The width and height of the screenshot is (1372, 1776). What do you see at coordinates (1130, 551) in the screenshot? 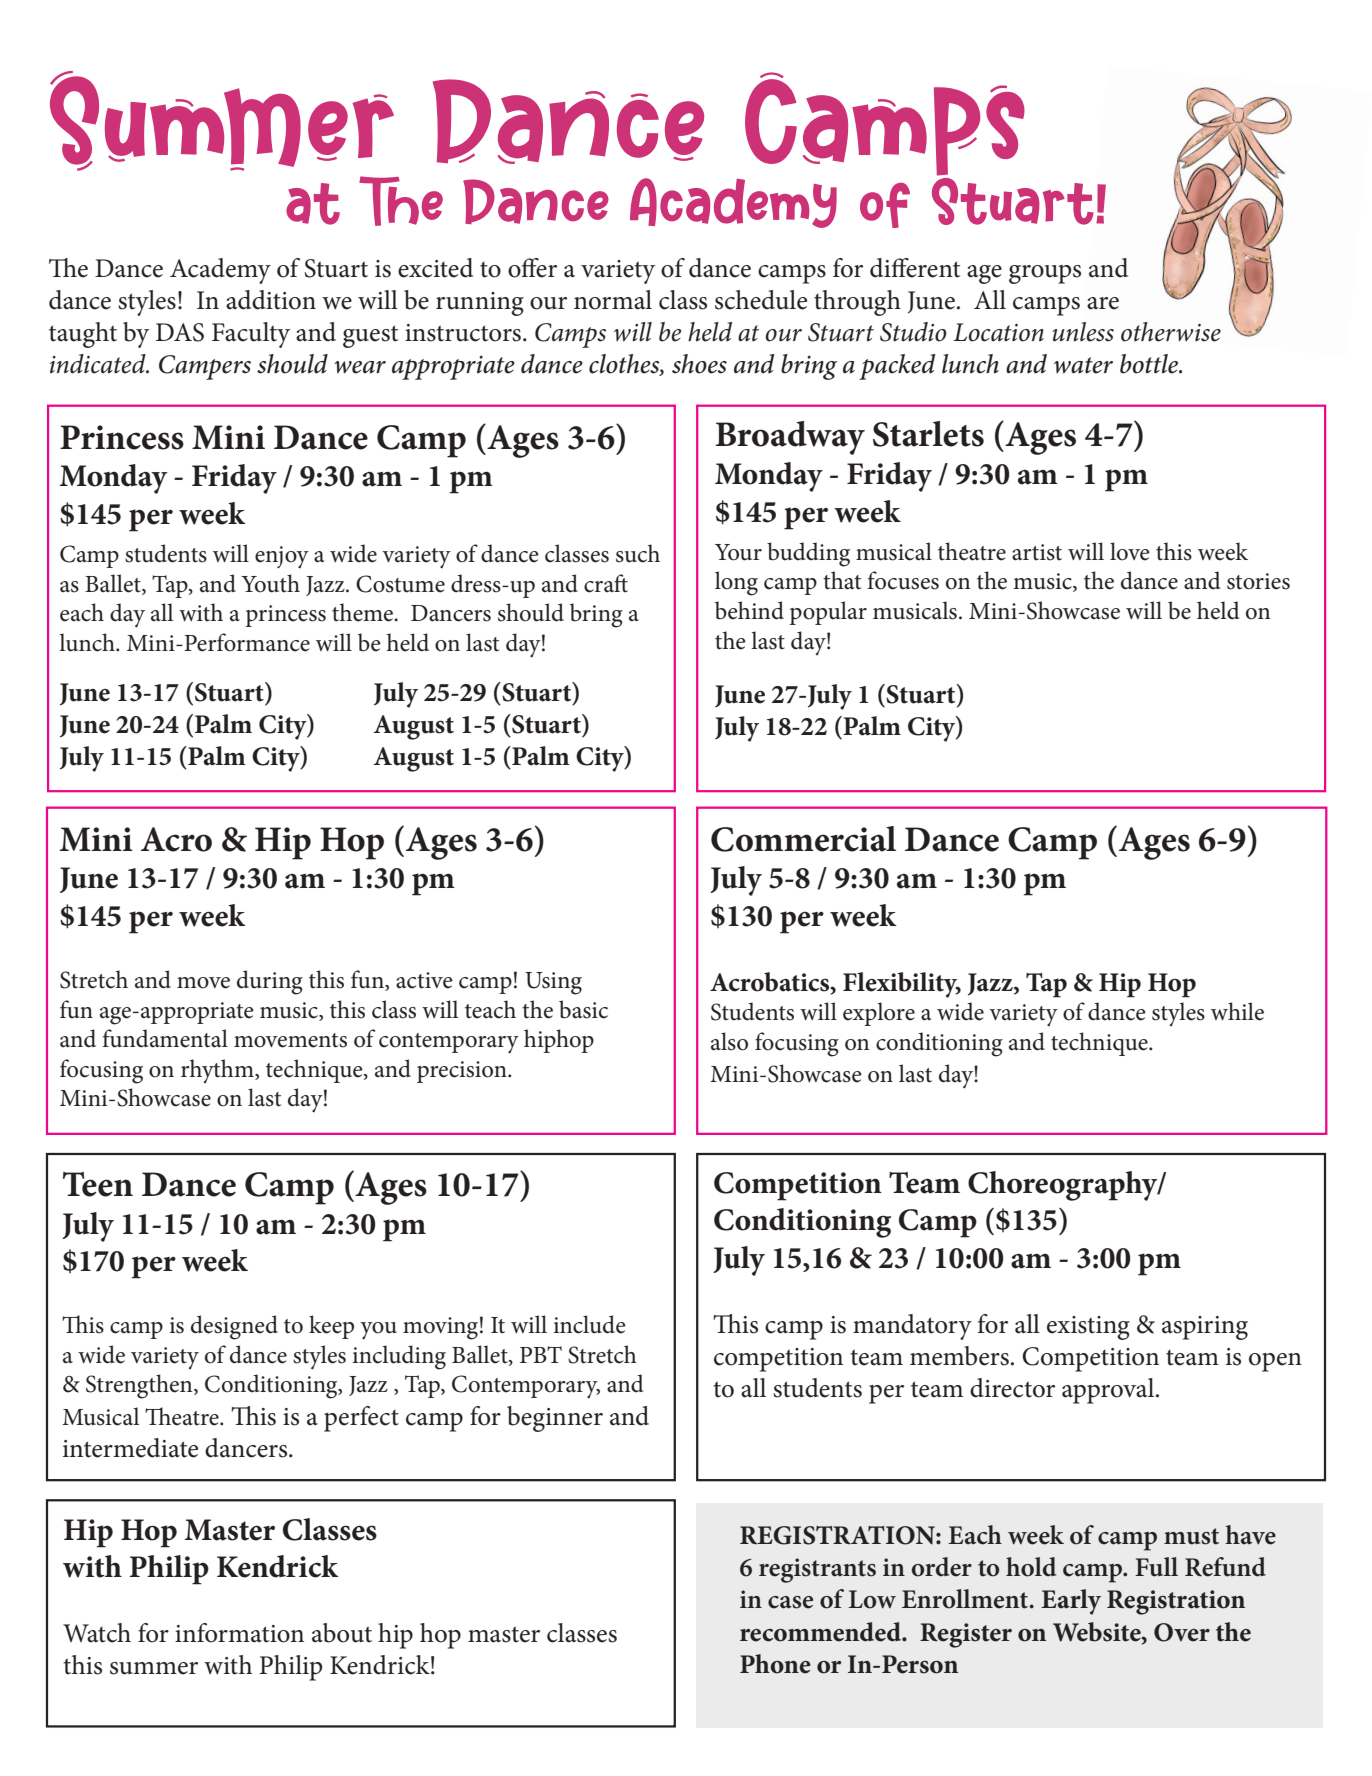
I see `love` at bounding box center [1130, 551].
